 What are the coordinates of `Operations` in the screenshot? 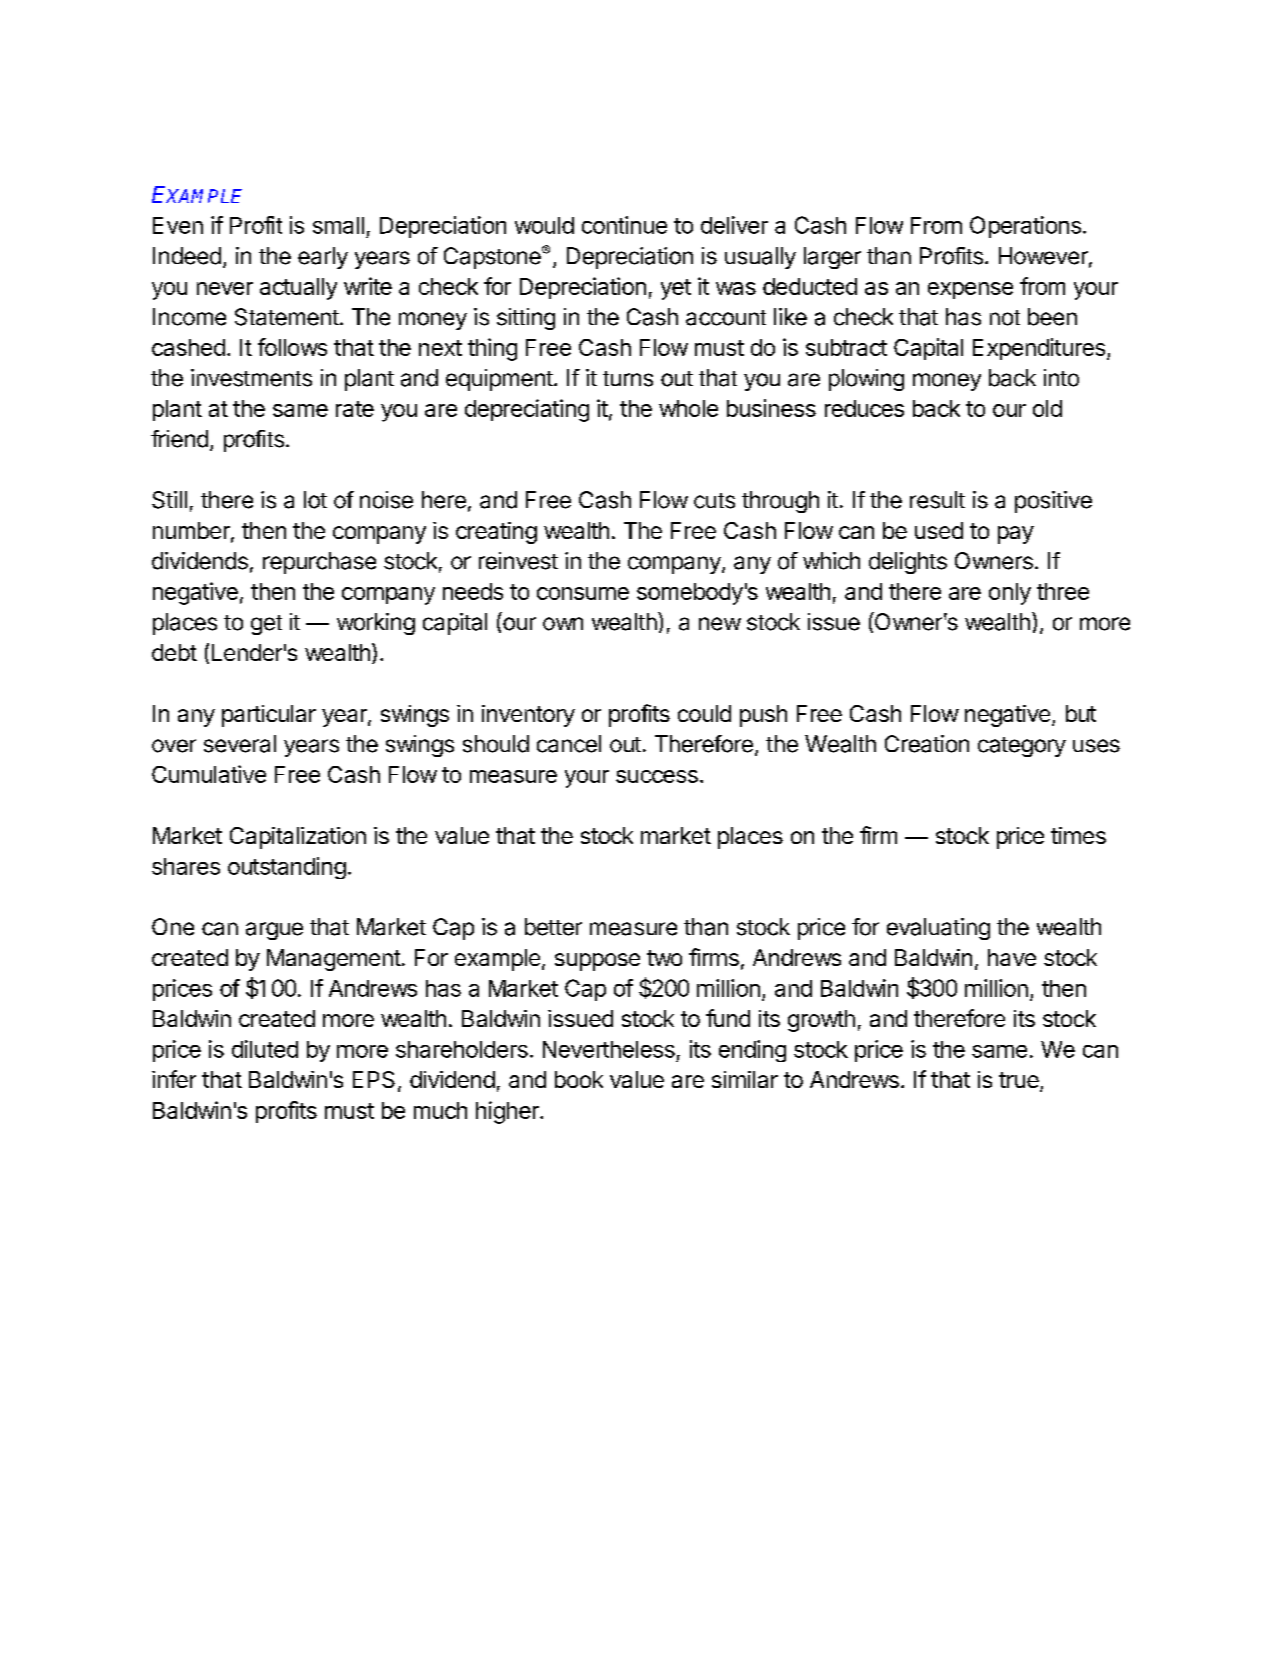 It's located at (1025, 227).
